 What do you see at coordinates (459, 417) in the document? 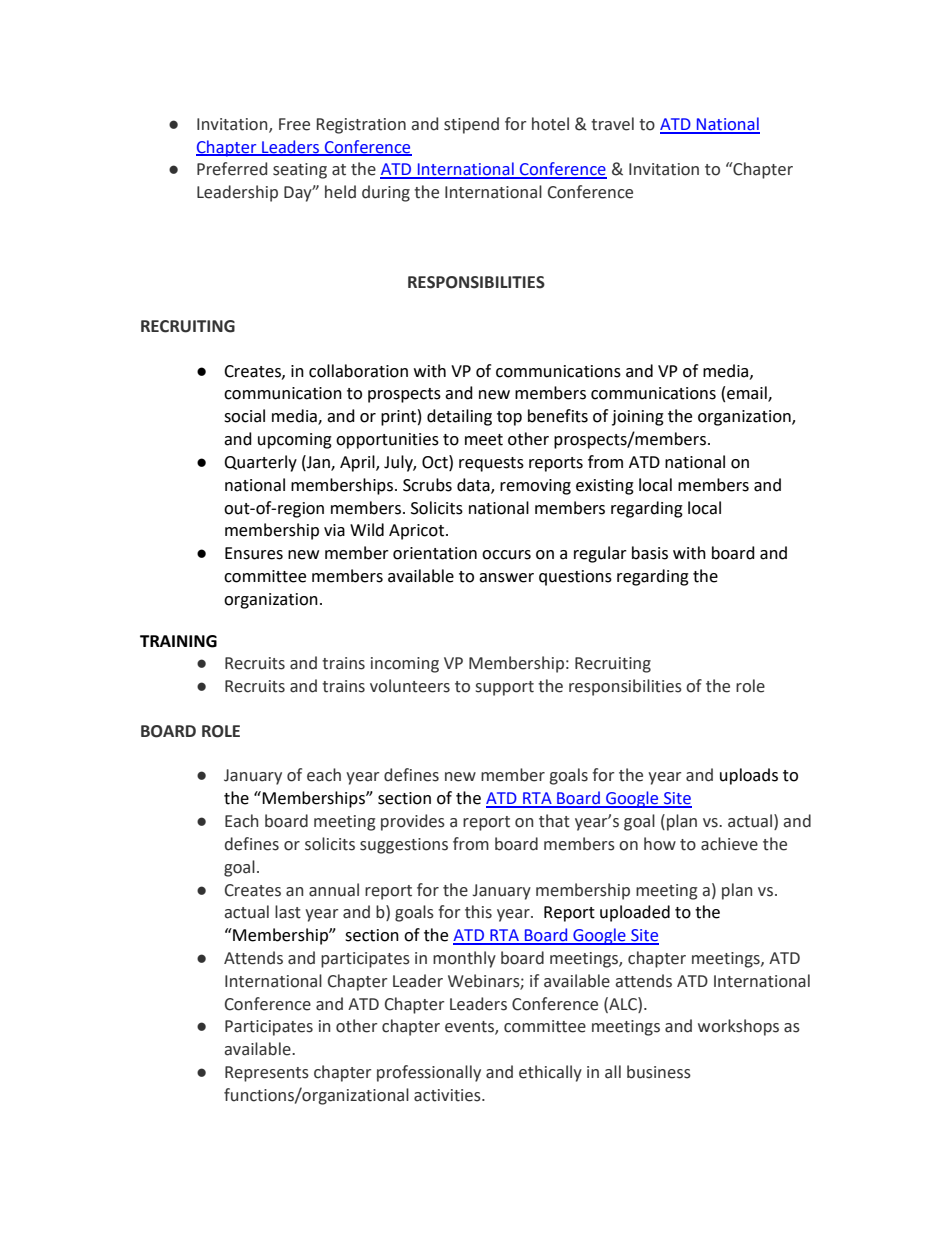
I see `detailing` at bounding box center [459, 417].
